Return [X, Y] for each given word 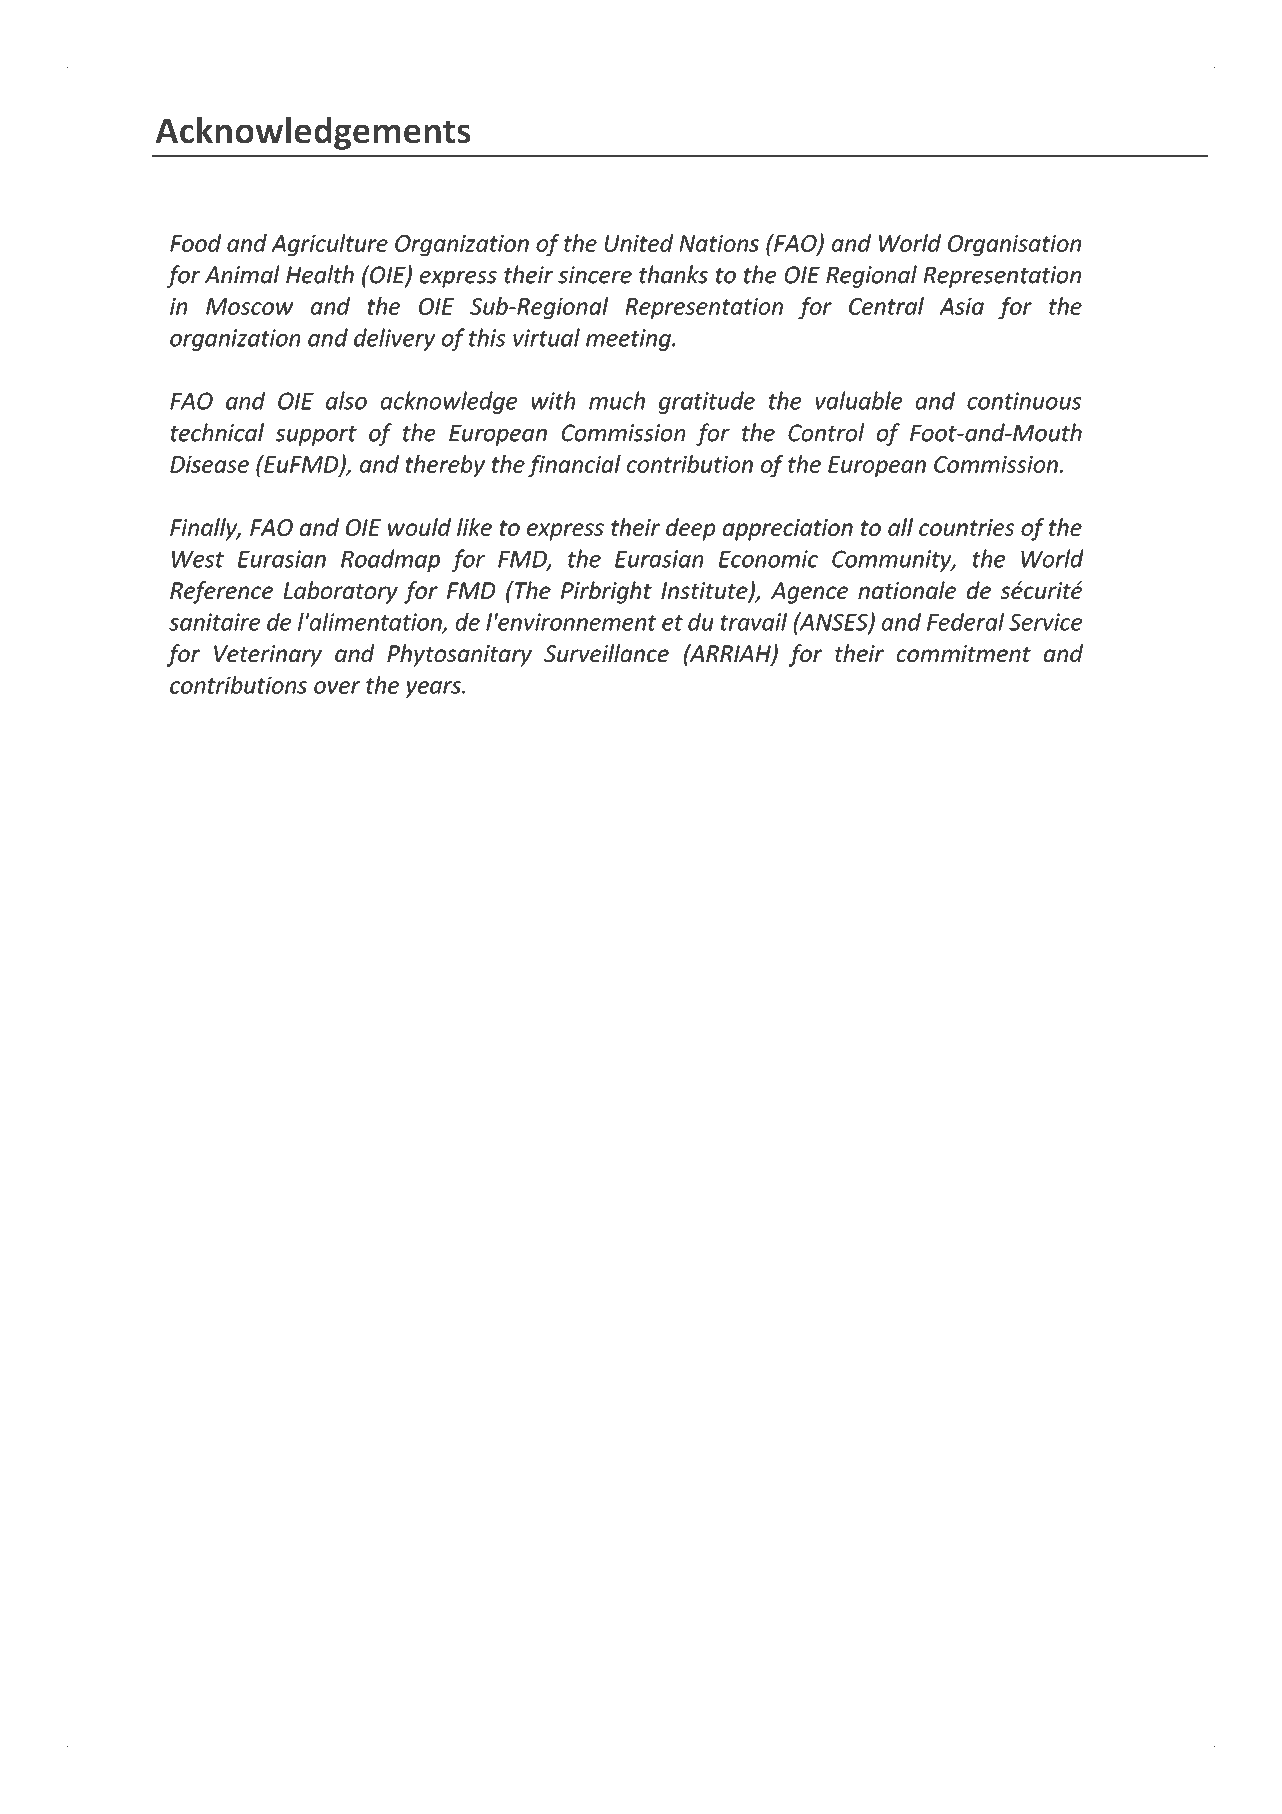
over [337, 687]
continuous [1024, 401]
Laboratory [341, 592]
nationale [907, 590]
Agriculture [329, 245]
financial [574, 466]
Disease [209, 464]
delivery [394, 339]
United [639, 243]
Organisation [1014, 245]
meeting [629, 340]
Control [826, 432]
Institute [705, 592]
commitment [964, 653]
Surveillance [606, 653]
